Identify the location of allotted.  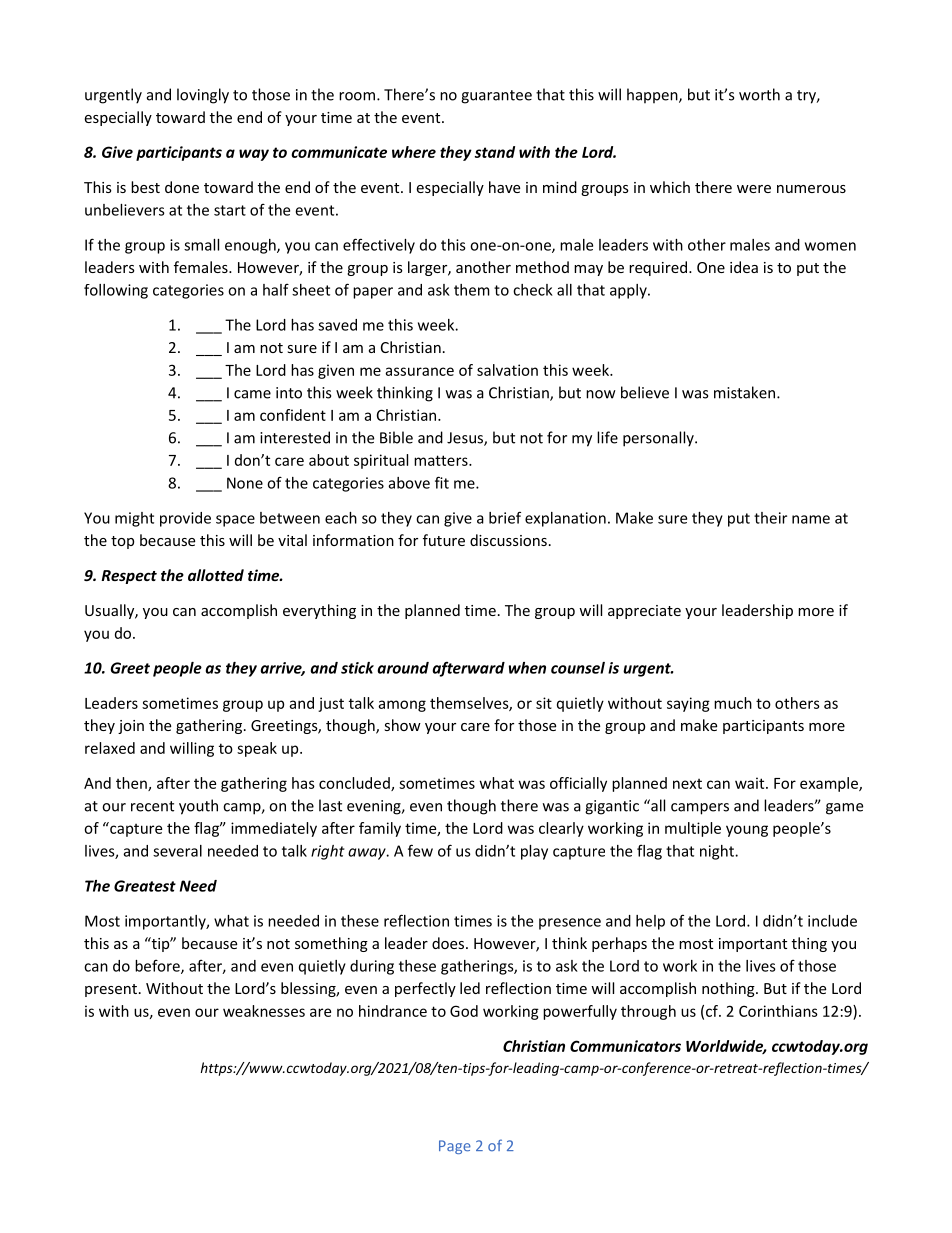
(216, 575).
